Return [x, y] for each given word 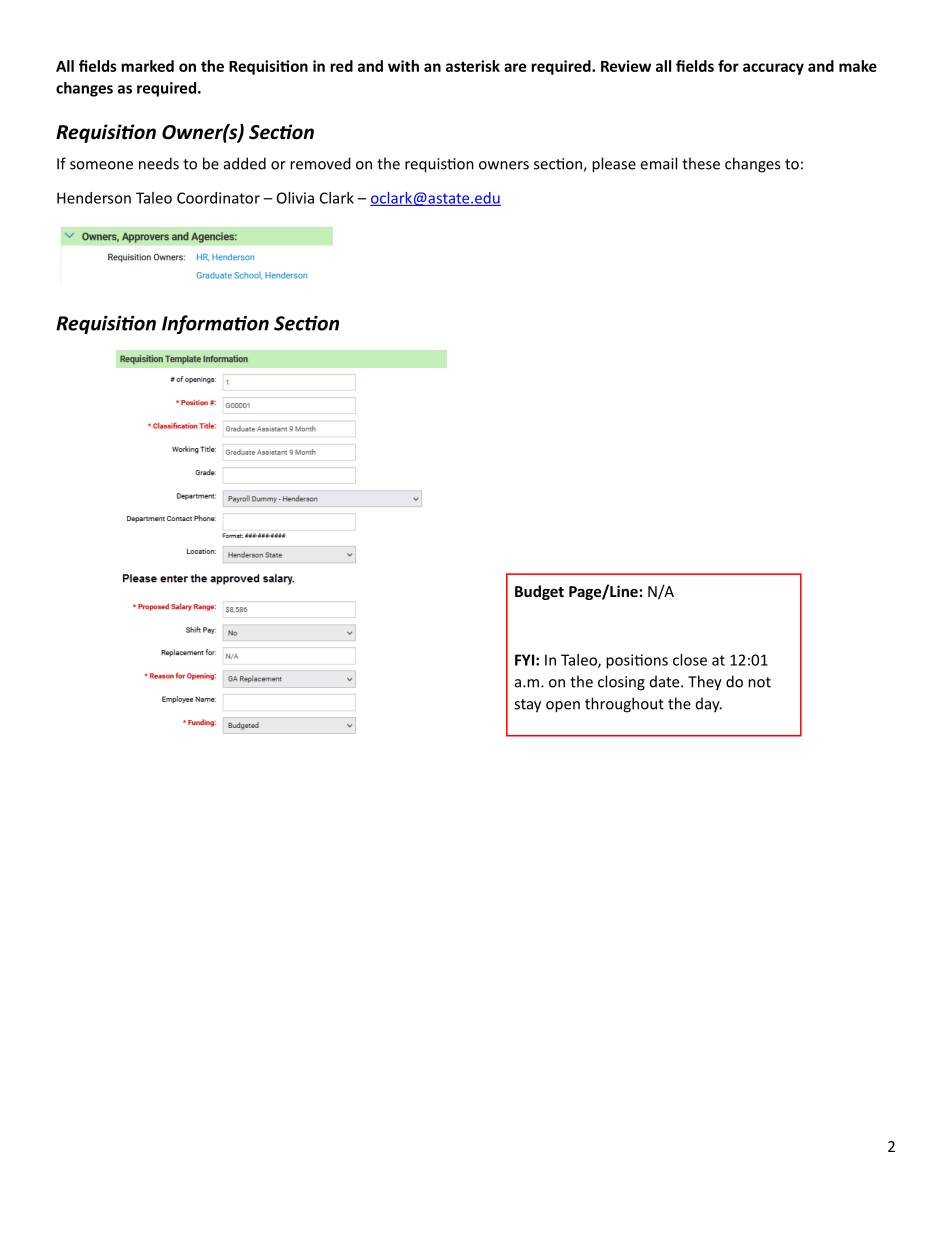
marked [147, 66]
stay [527, 706]
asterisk [473, 66]
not [759, 682]
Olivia [295, 198]
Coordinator [218, 198]
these [701, 163]
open [563, 707]
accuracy [773, 69]
